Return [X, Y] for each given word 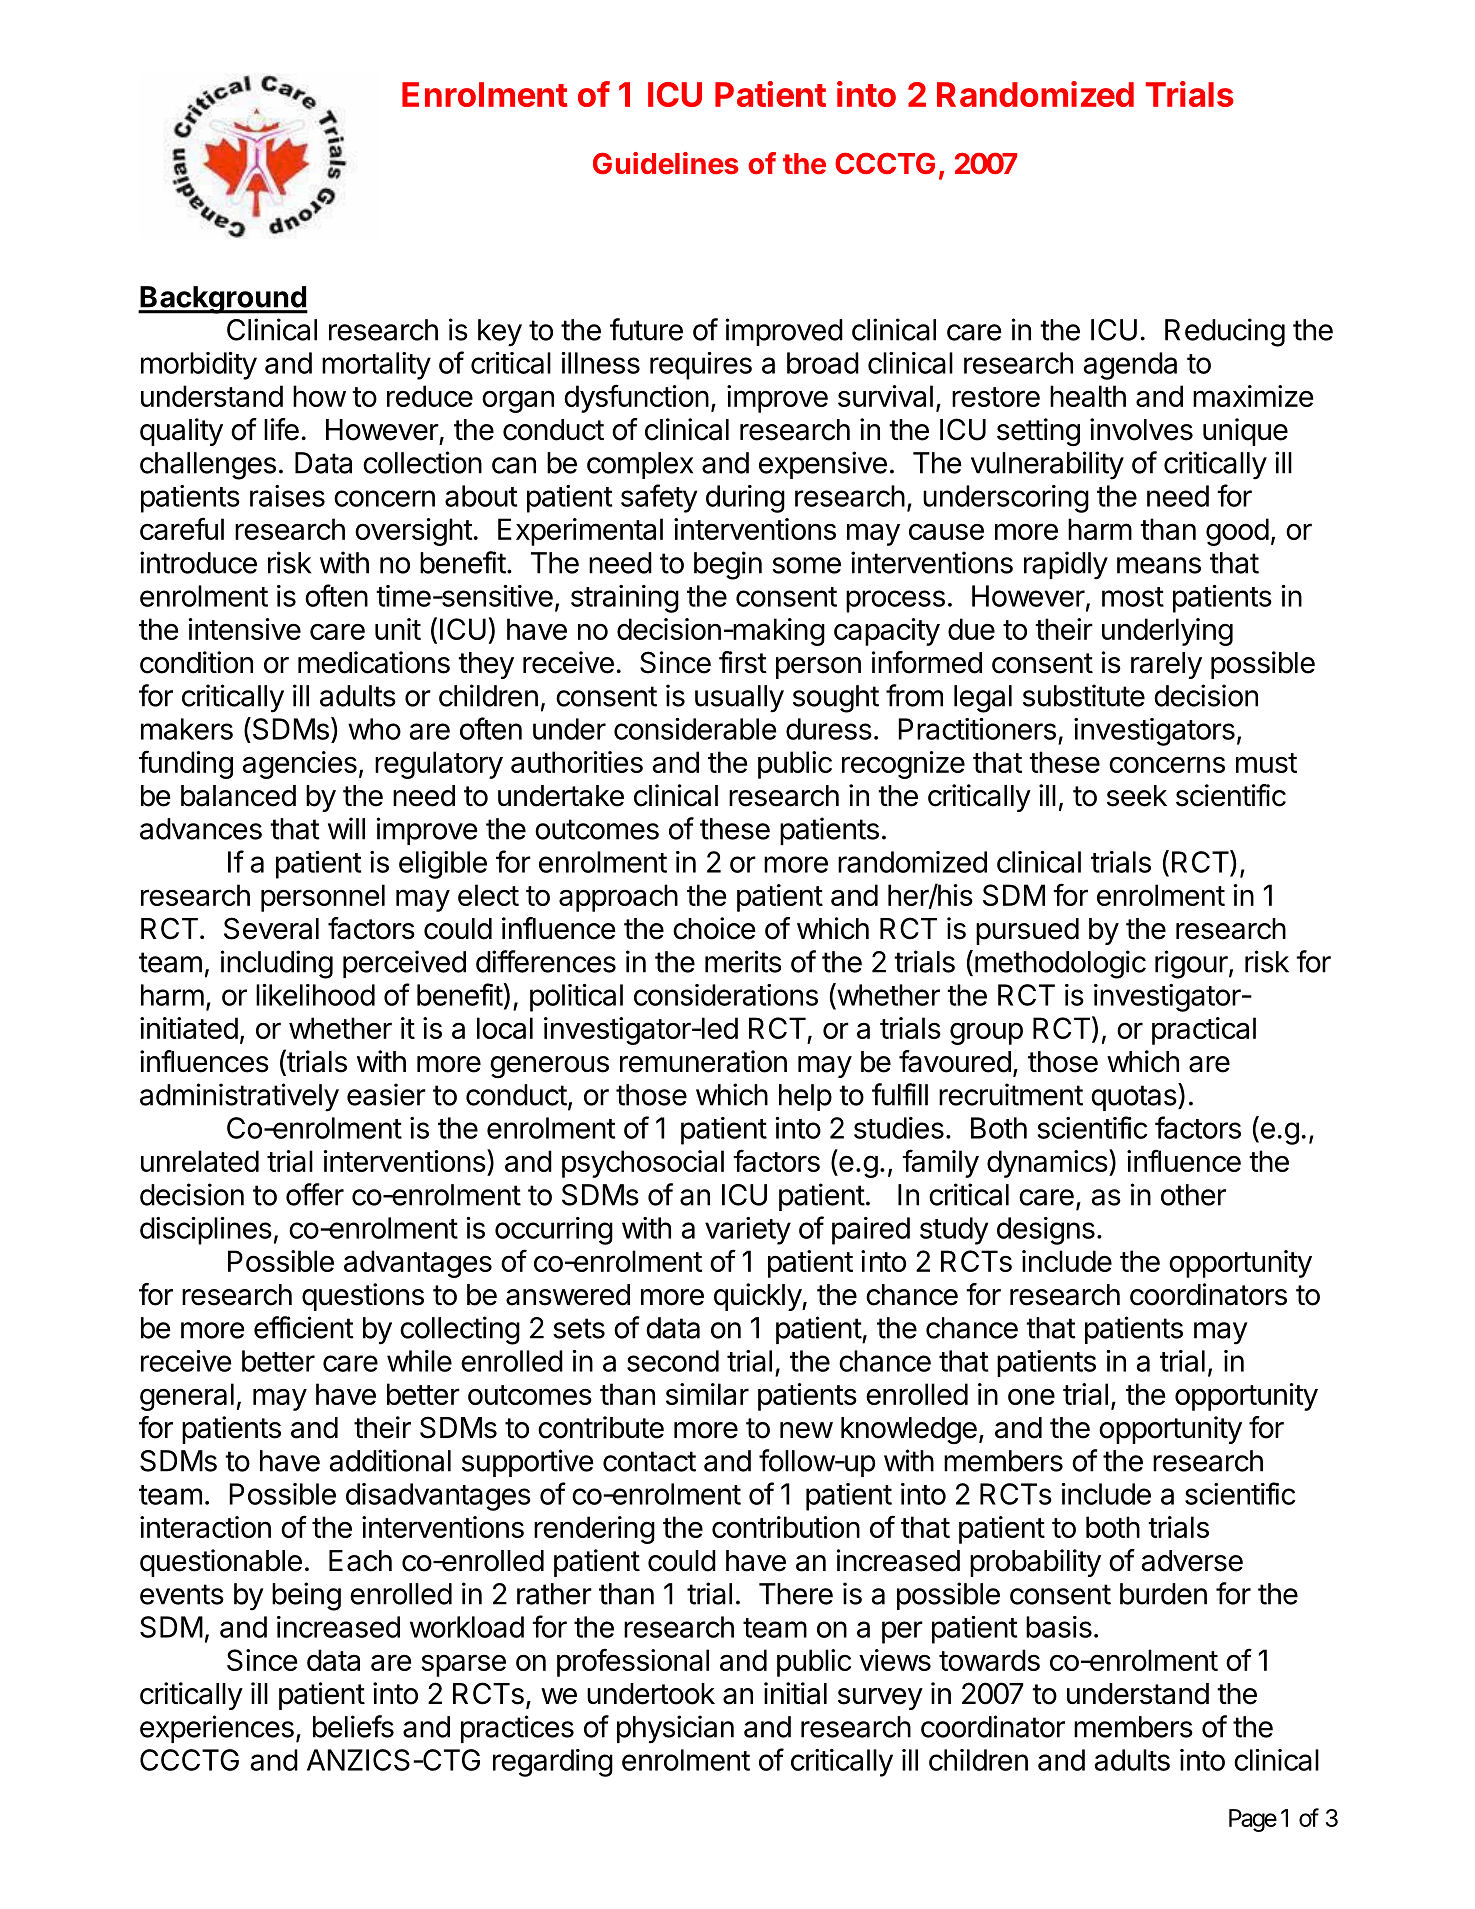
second [673, 1361]
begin [728, 565]
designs [1046, 1231]
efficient [304, 1327]
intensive [245, 629]
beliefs [353, 1726]
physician [675, 1729]
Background [223, 300]
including [277, 964]
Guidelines [666, 163]
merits [743, 961]
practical [1204, 1031]
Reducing [1225, 332]
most [1133, 597]
